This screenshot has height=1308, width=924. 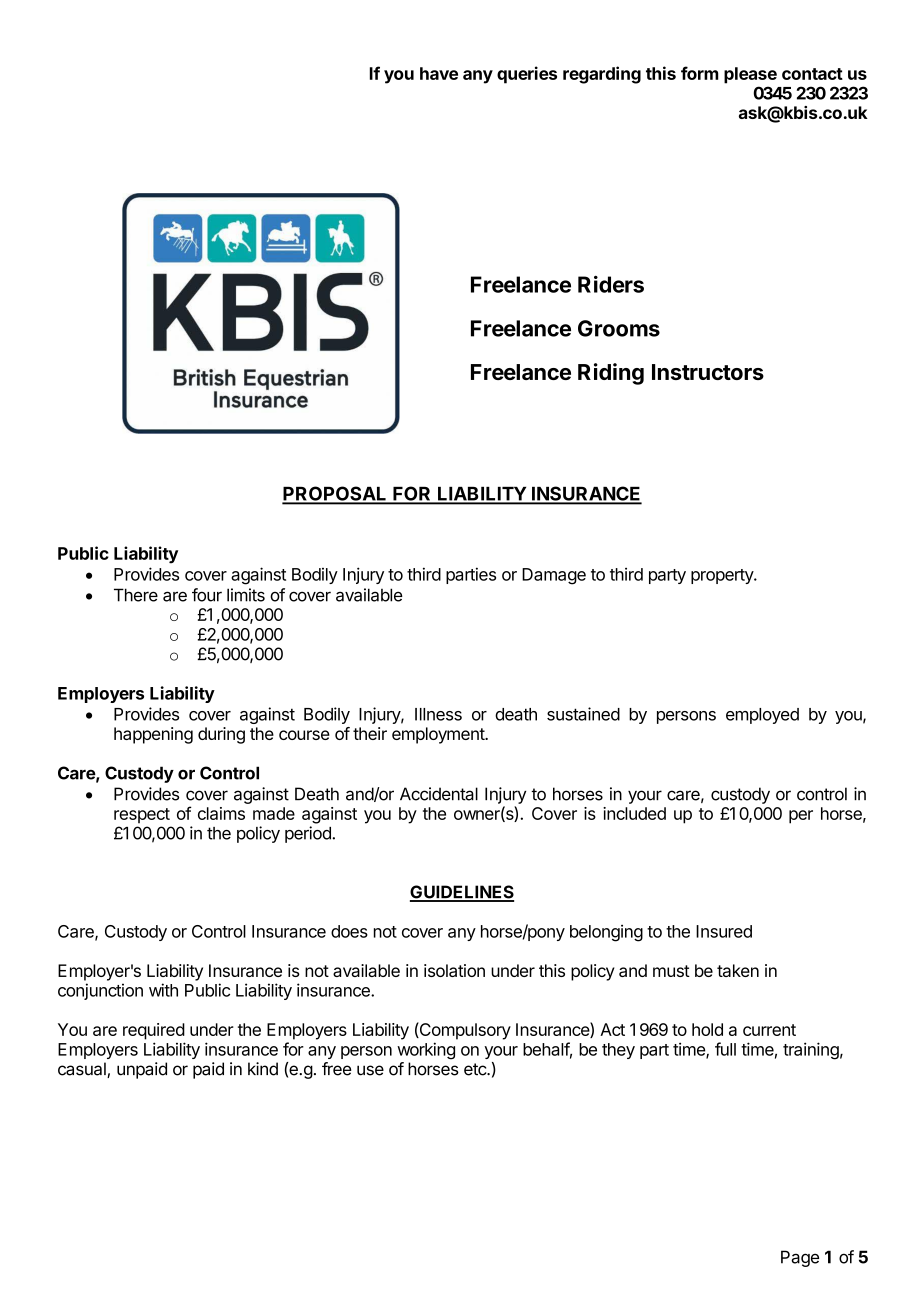 I want to click on please, so click(x=750, y=75).
